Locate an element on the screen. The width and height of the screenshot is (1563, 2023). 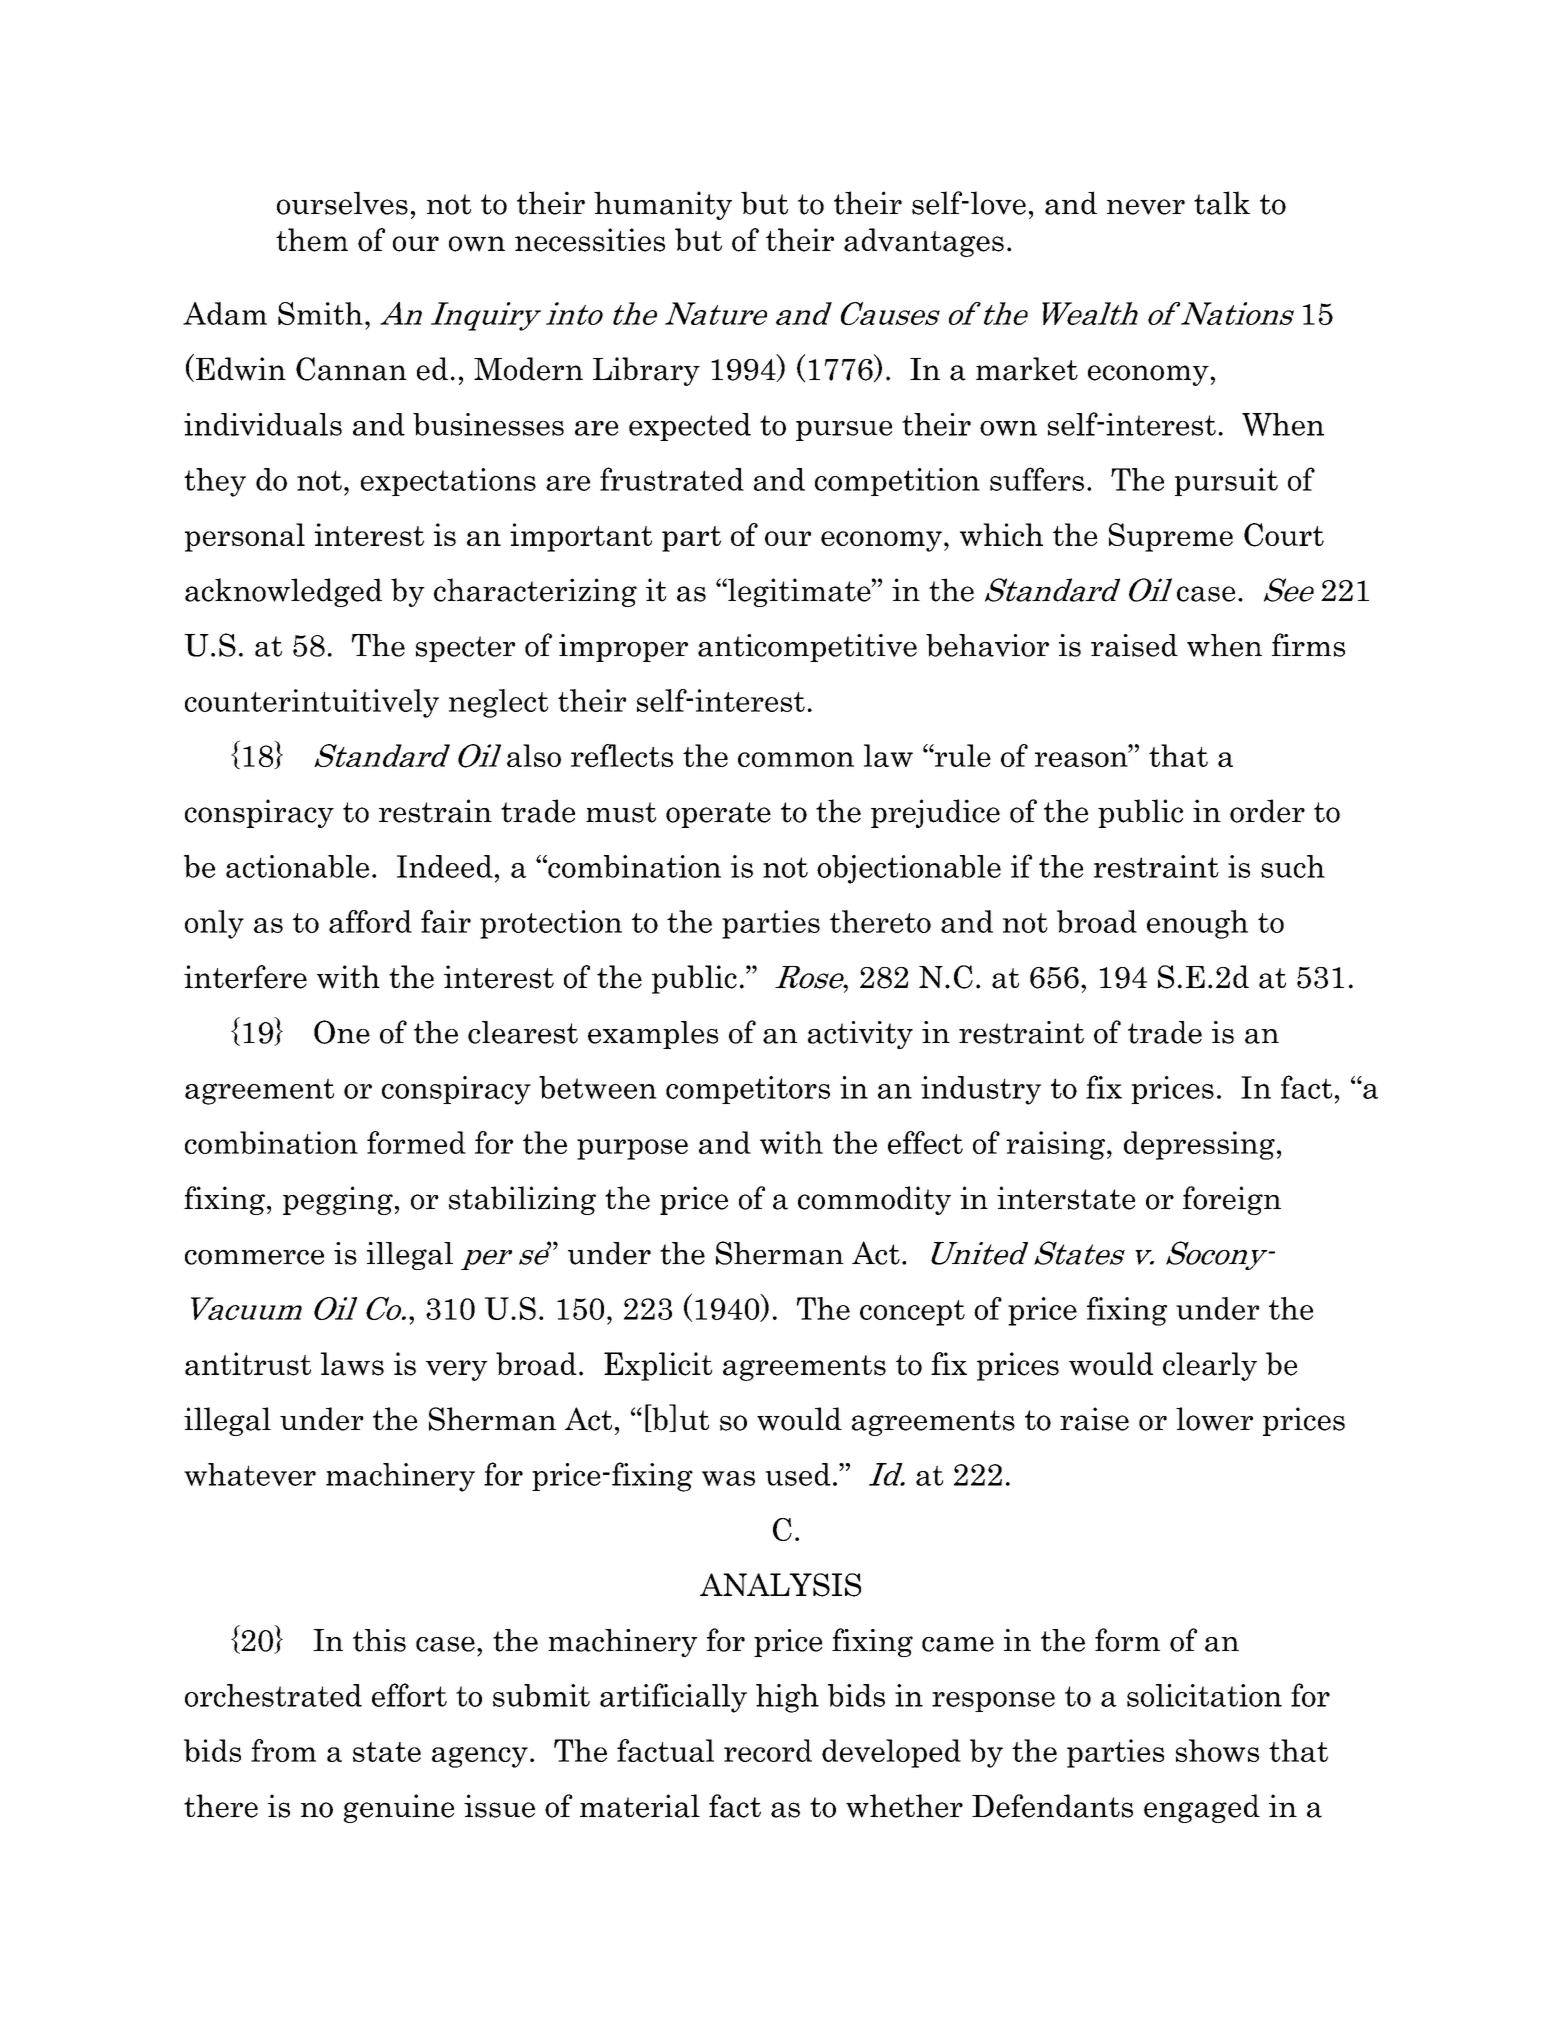
humanity is located at coordinates (663, 205).
